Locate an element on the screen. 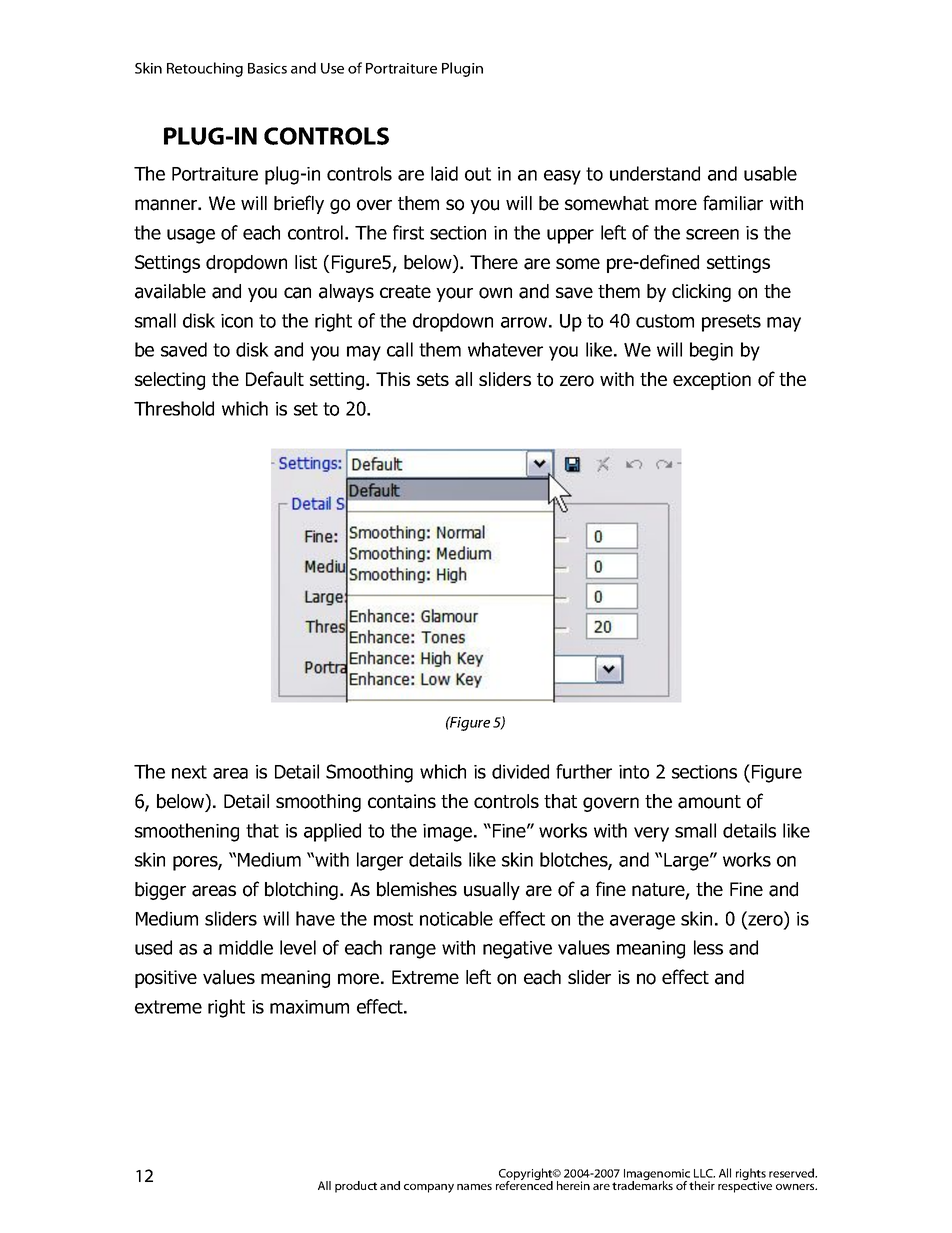 This screenshot has width=952, height=1233. less is located at coordinates (708, 947).
